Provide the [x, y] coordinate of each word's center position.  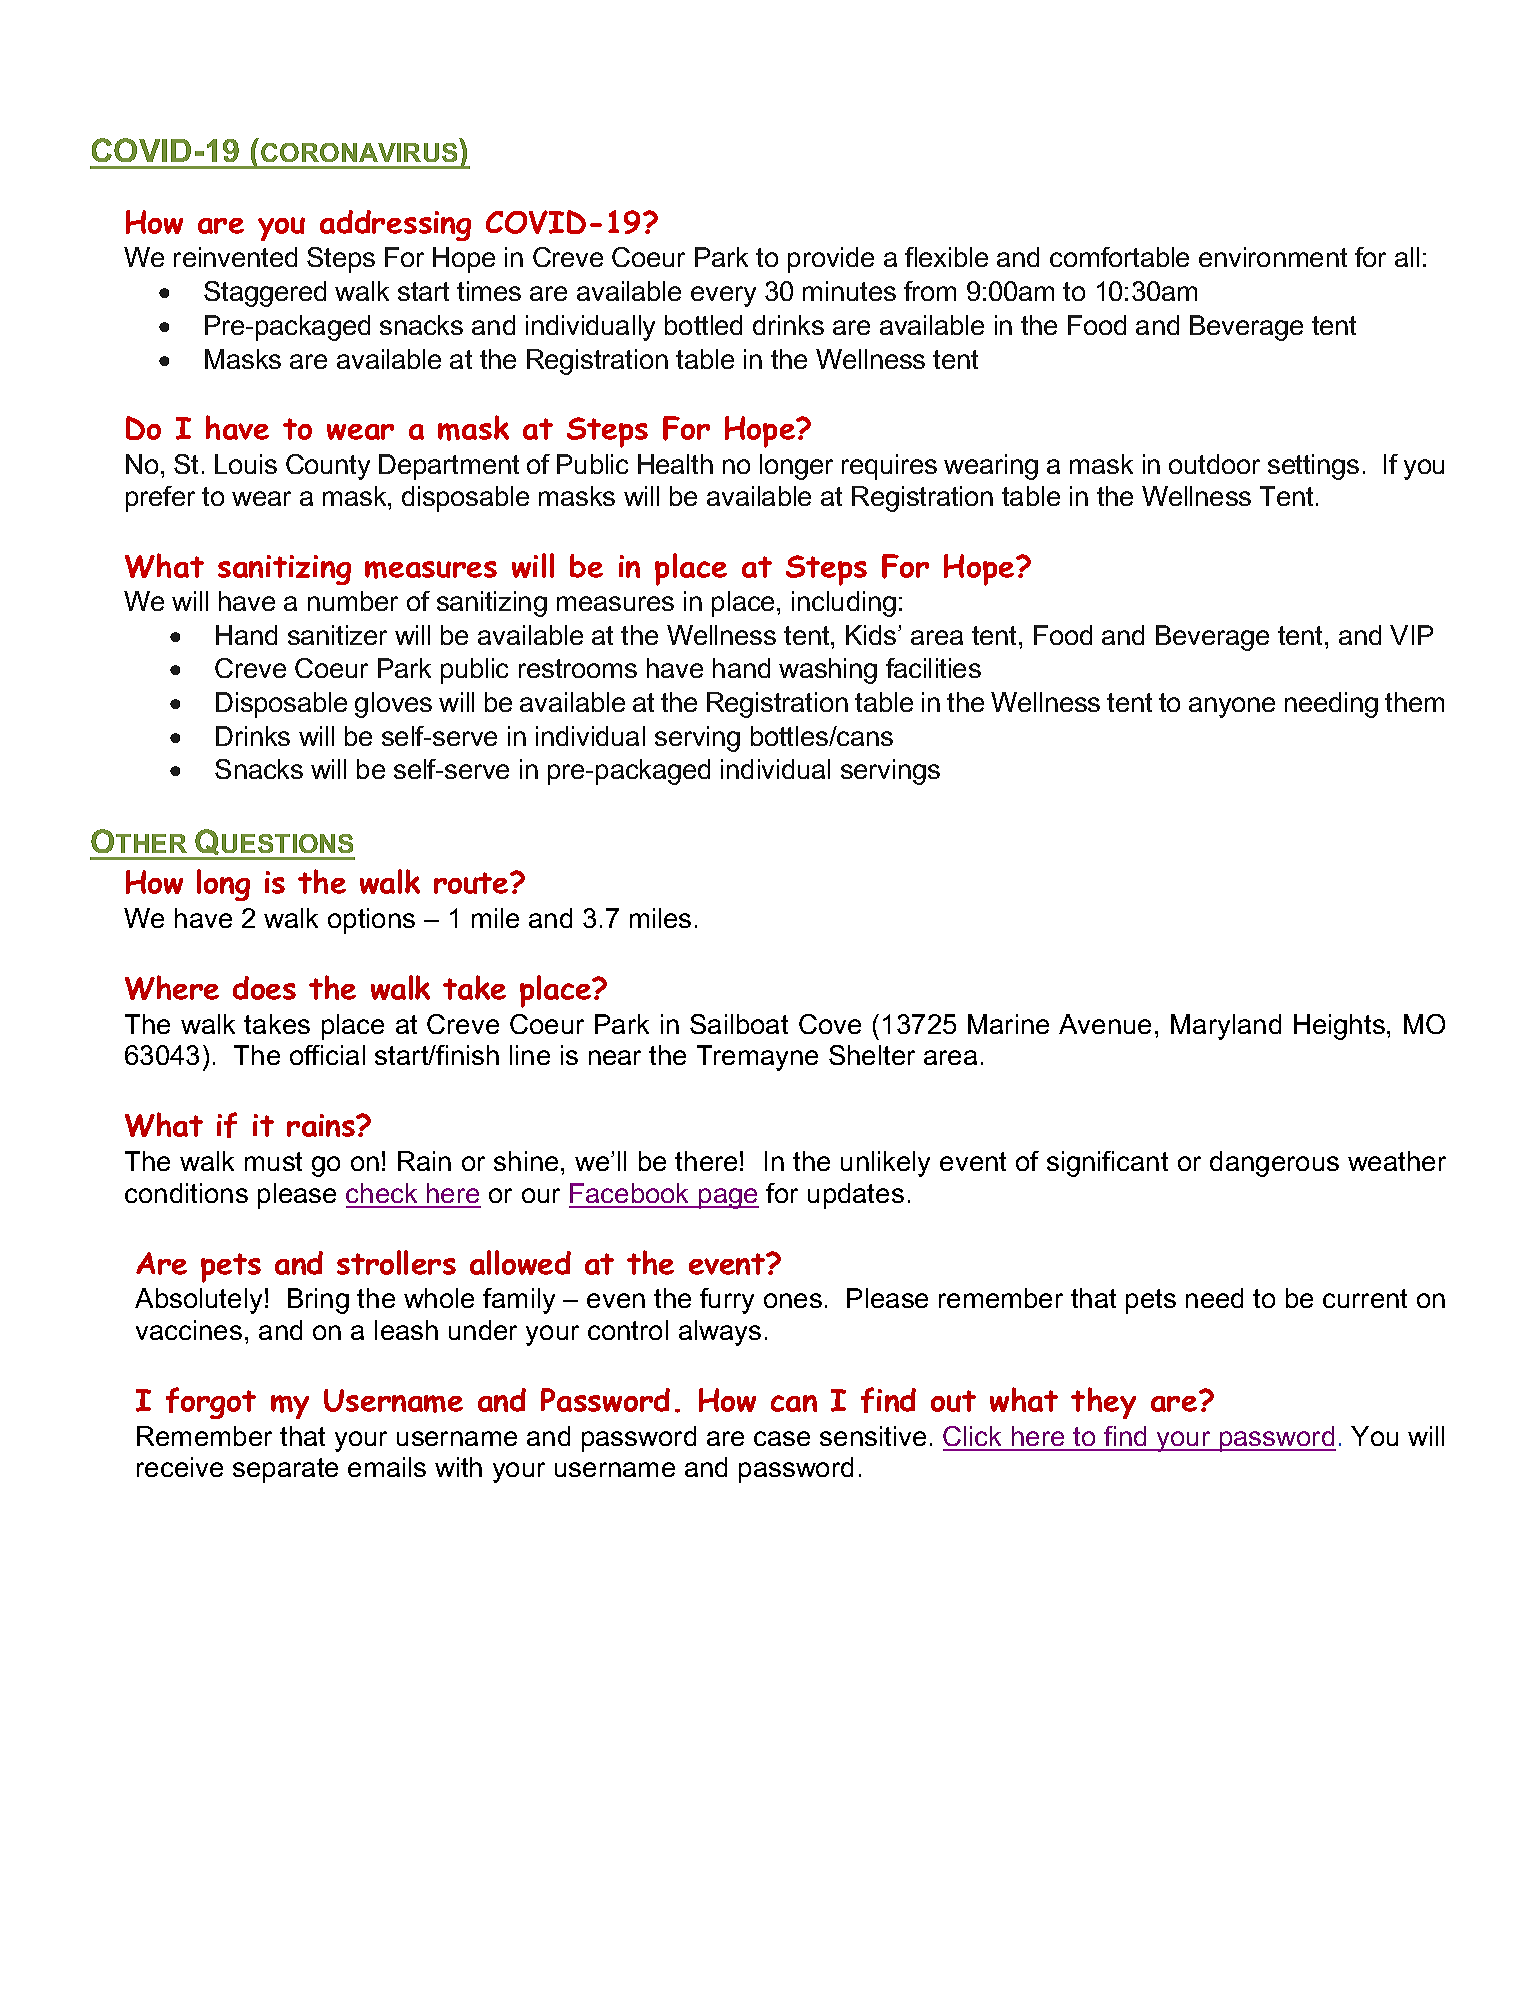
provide [831, 260]
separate [285, 1470]
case [782, 1438]
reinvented [235, 257]
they [1103, 1403]
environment [1273, 257]
